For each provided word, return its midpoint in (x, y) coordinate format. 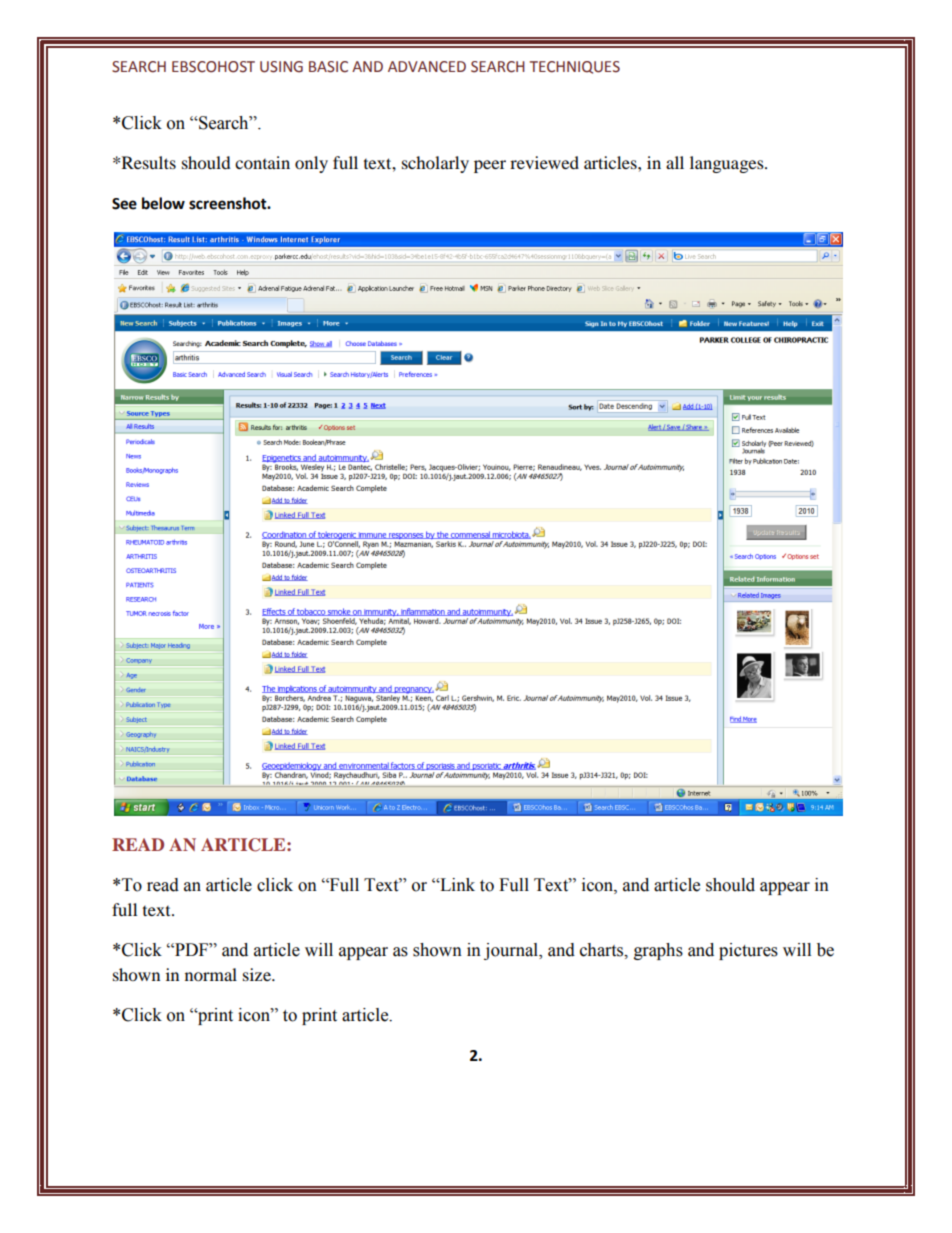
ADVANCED (427, 67)
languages (728, 164)
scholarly (435, 164)
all (675, 162)
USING (281, 67)
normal (211, 974)
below (163, 203)
